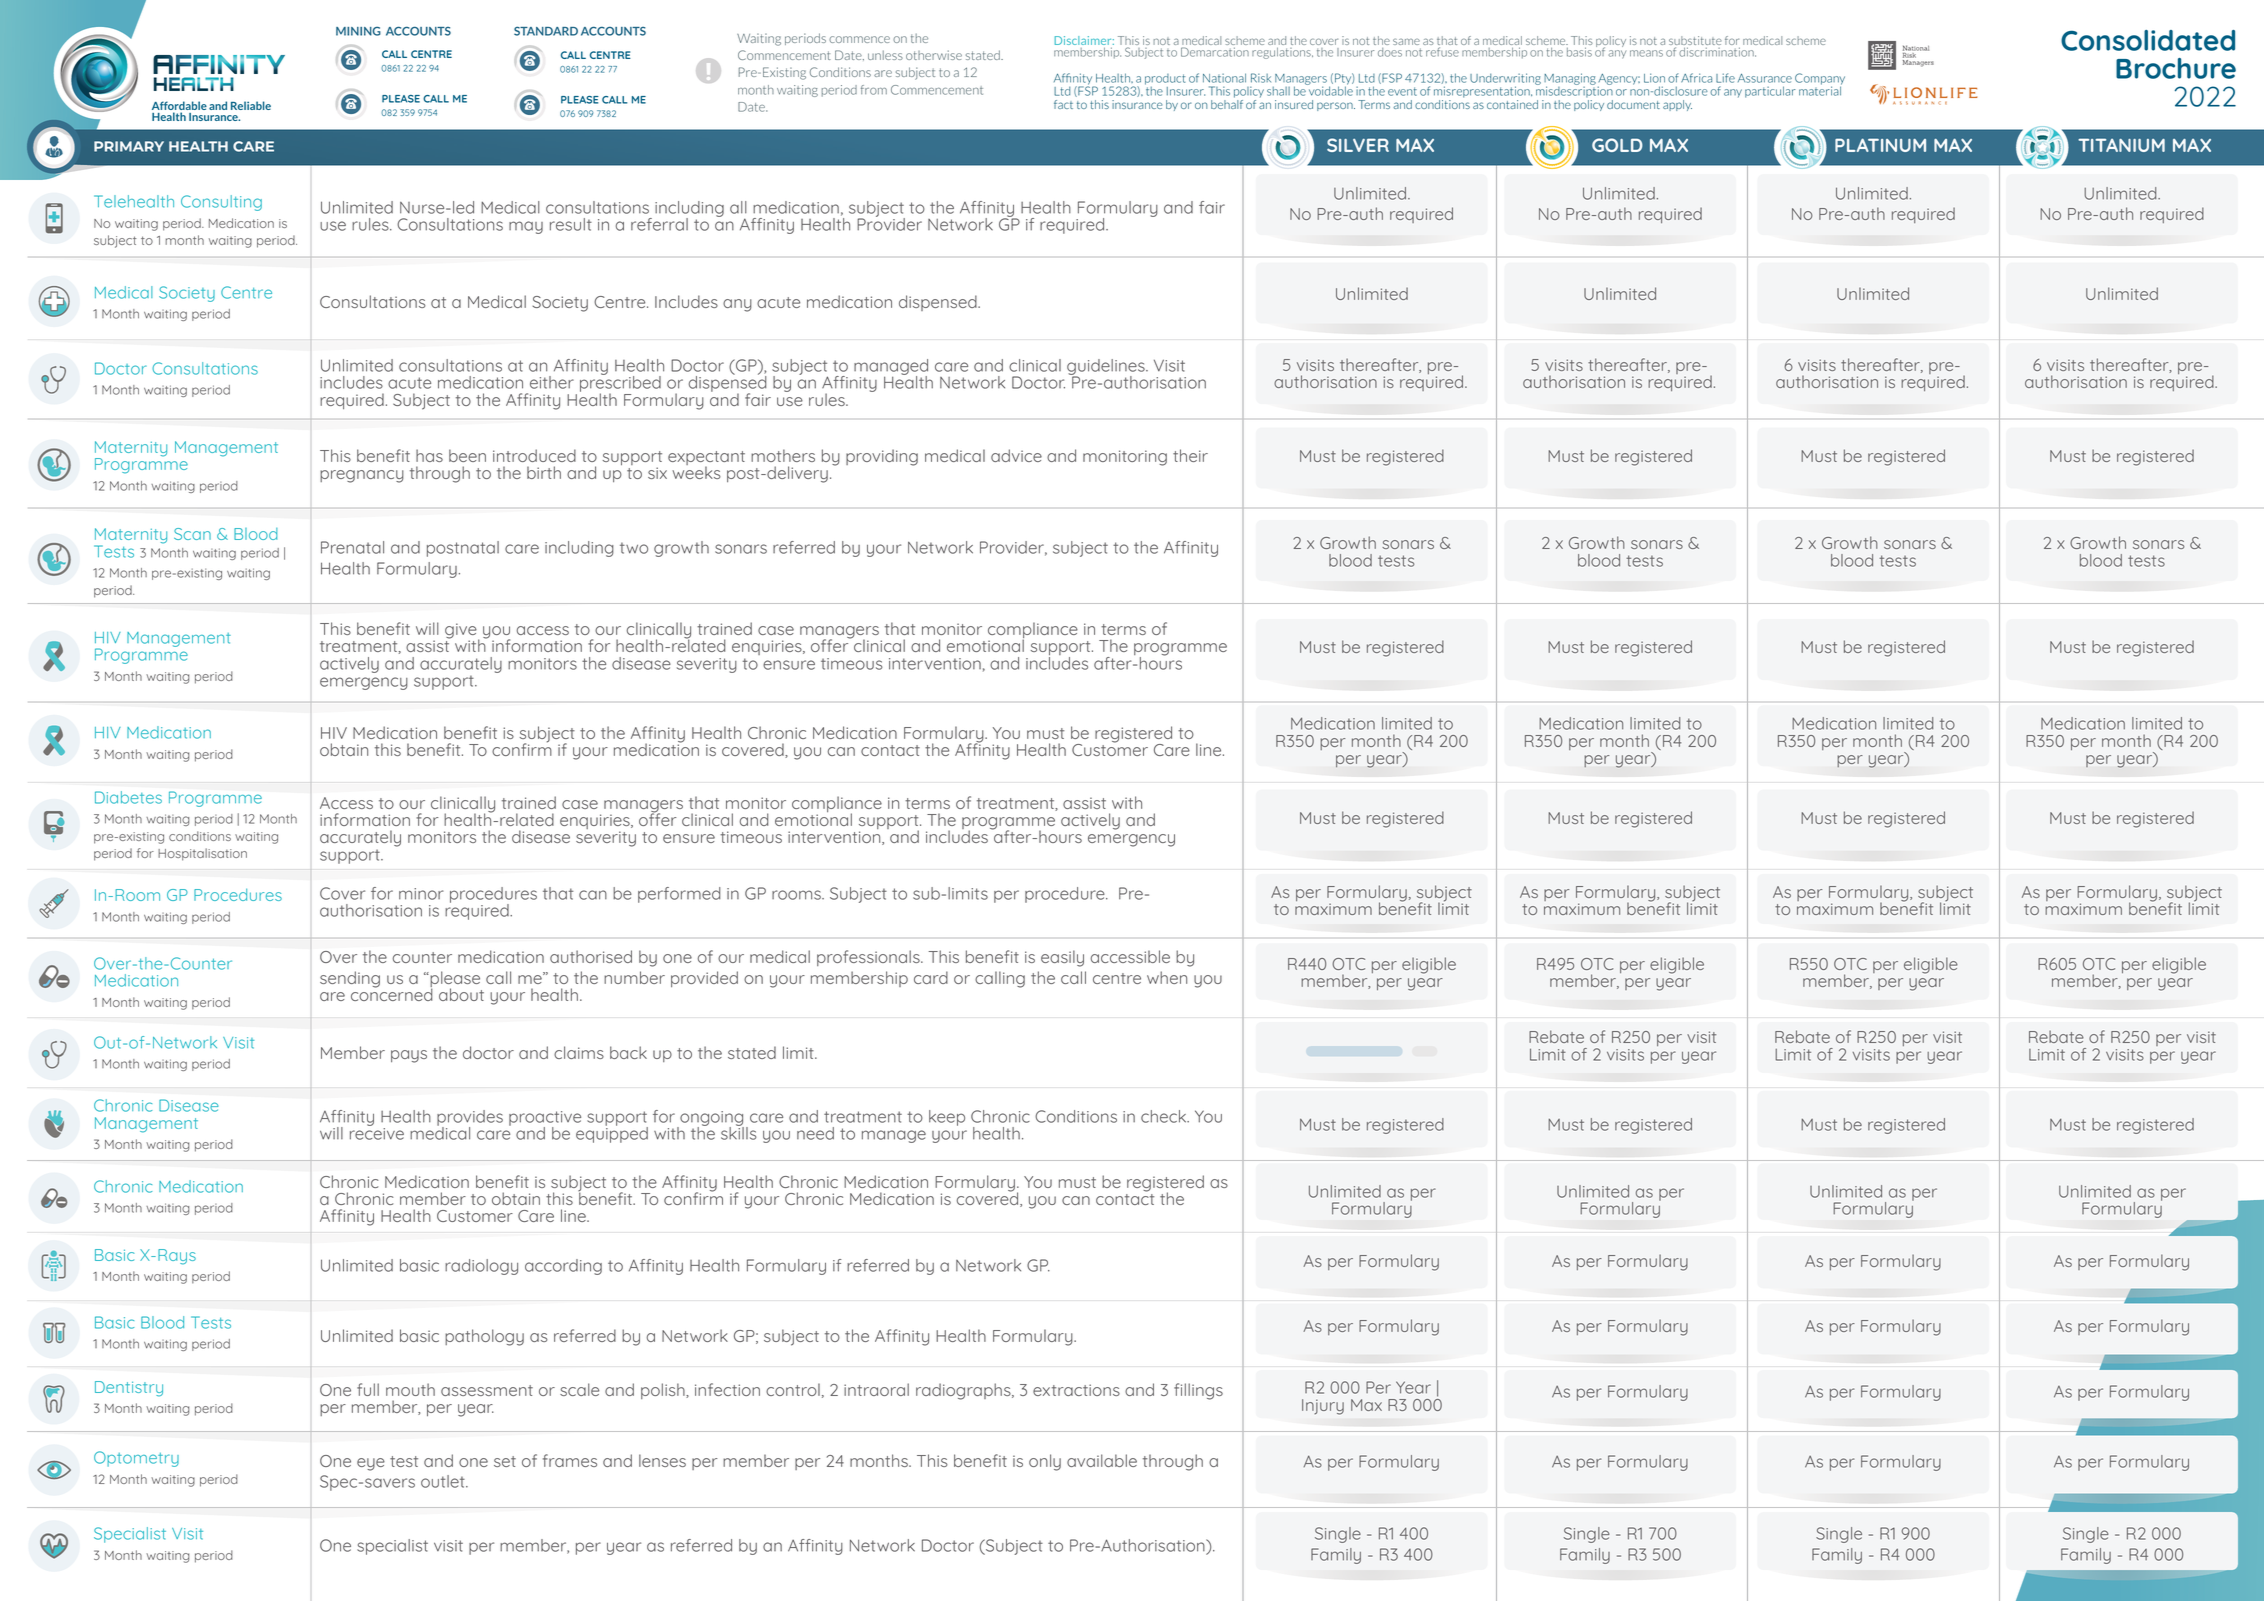  I want to click on Company, so click(1820, 80).
